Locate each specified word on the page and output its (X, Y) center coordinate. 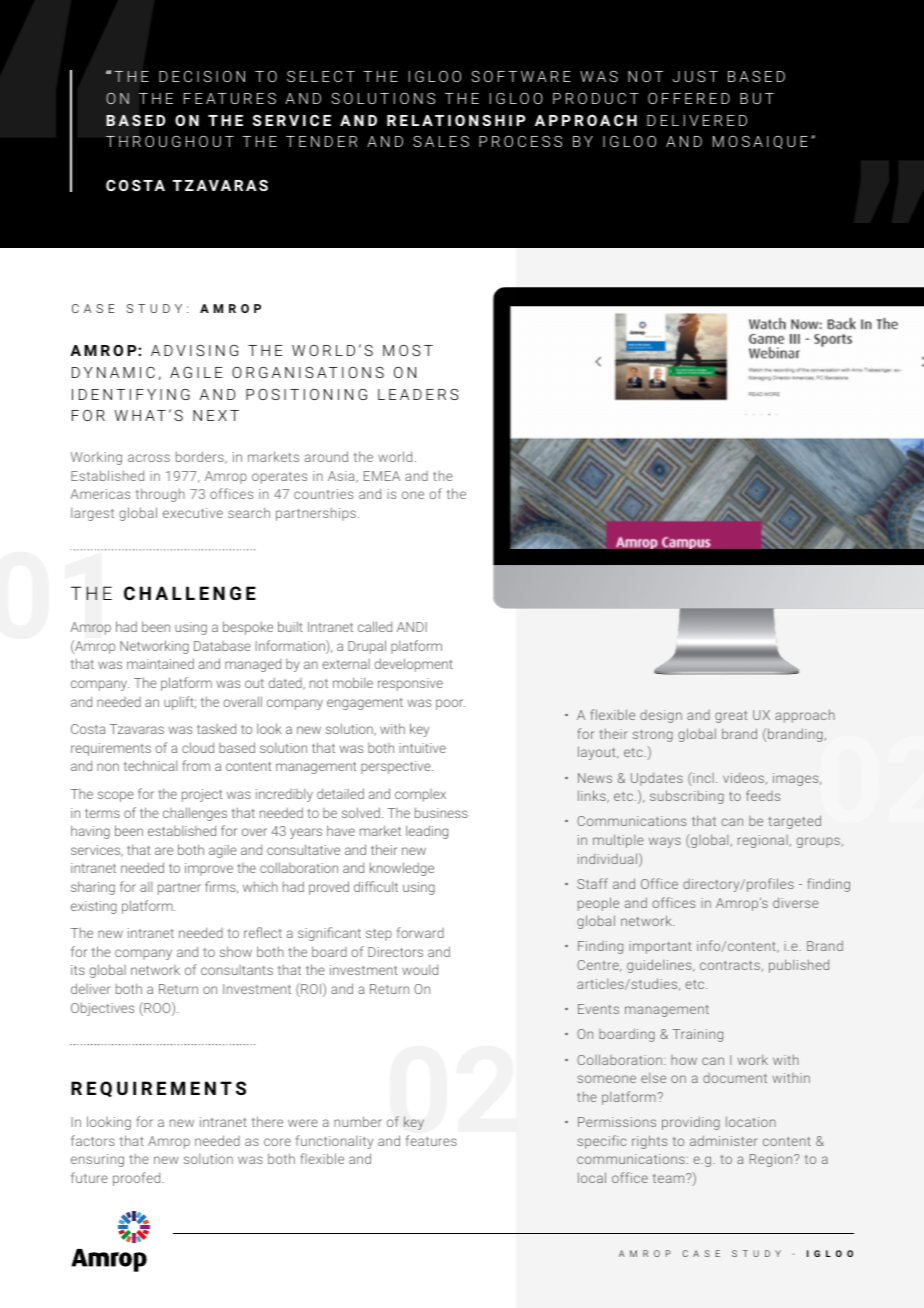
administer (724, 1140)
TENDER (322, 141)
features (431, 1140)
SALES (441, 141)
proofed (138, 1179)
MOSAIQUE (760, 142)
